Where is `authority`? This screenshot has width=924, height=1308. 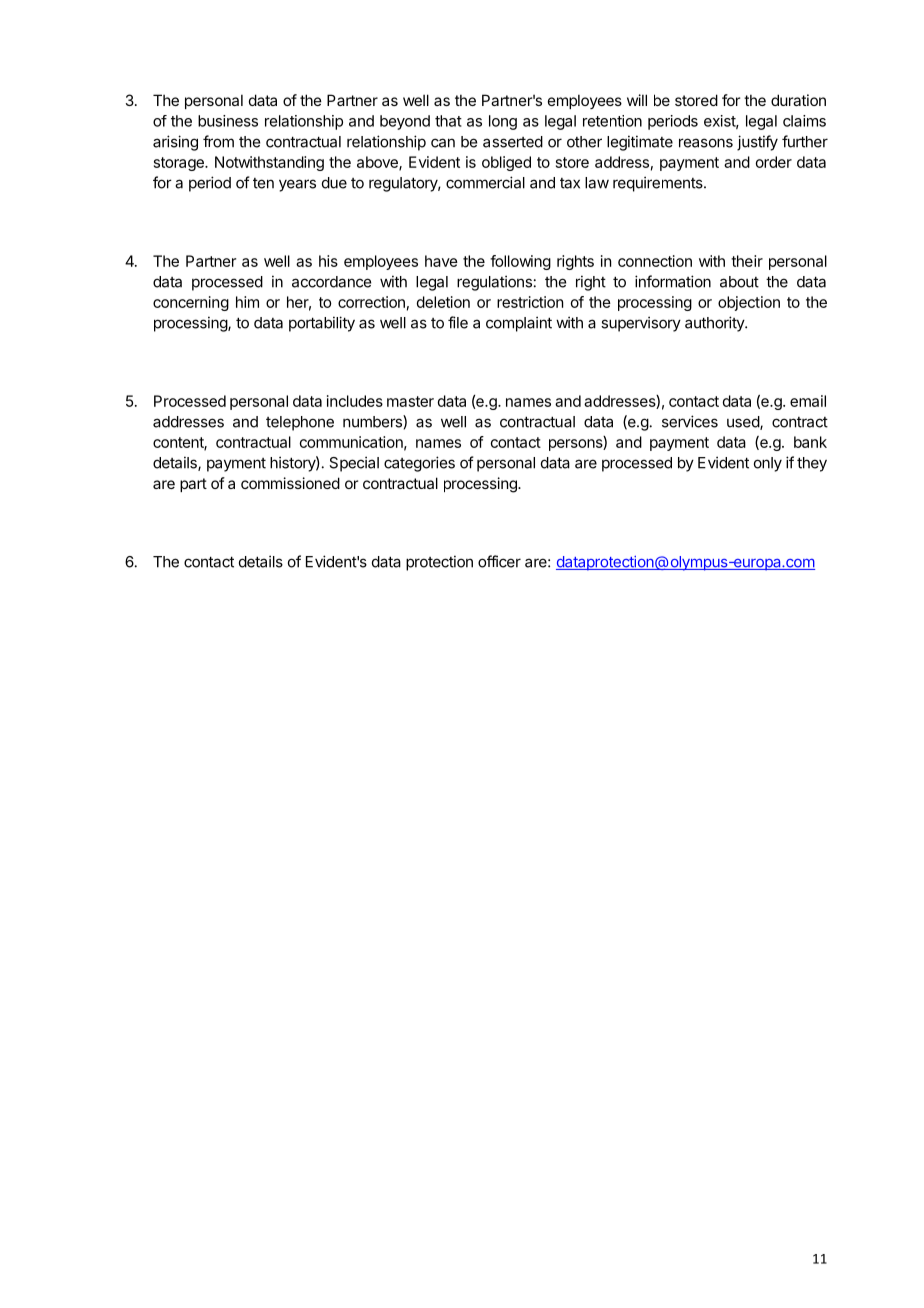
authority is located at coordinates (715, 324).
